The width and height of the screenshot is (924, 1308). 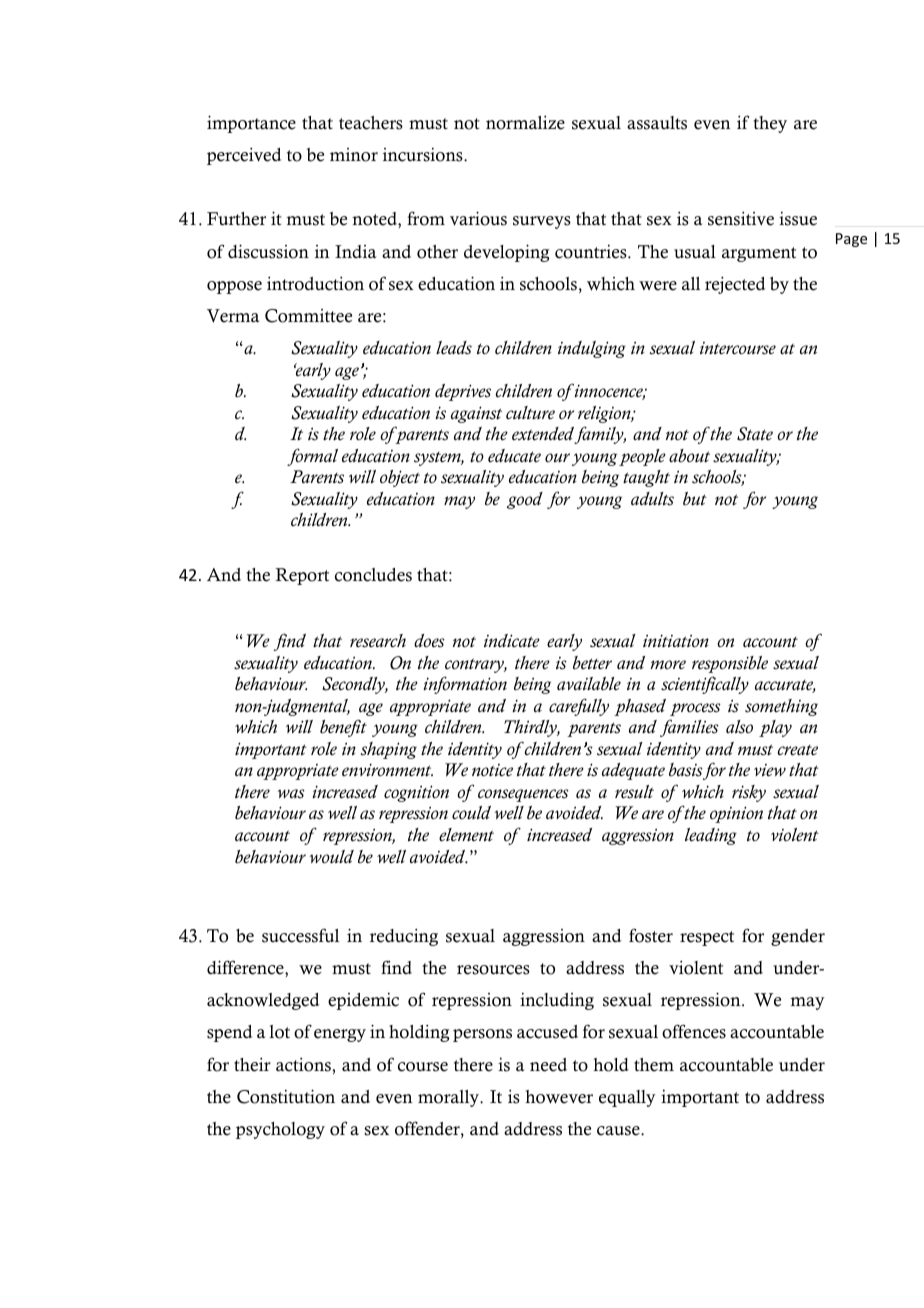 I want to click on responsible, so click(x=730, y=664).
